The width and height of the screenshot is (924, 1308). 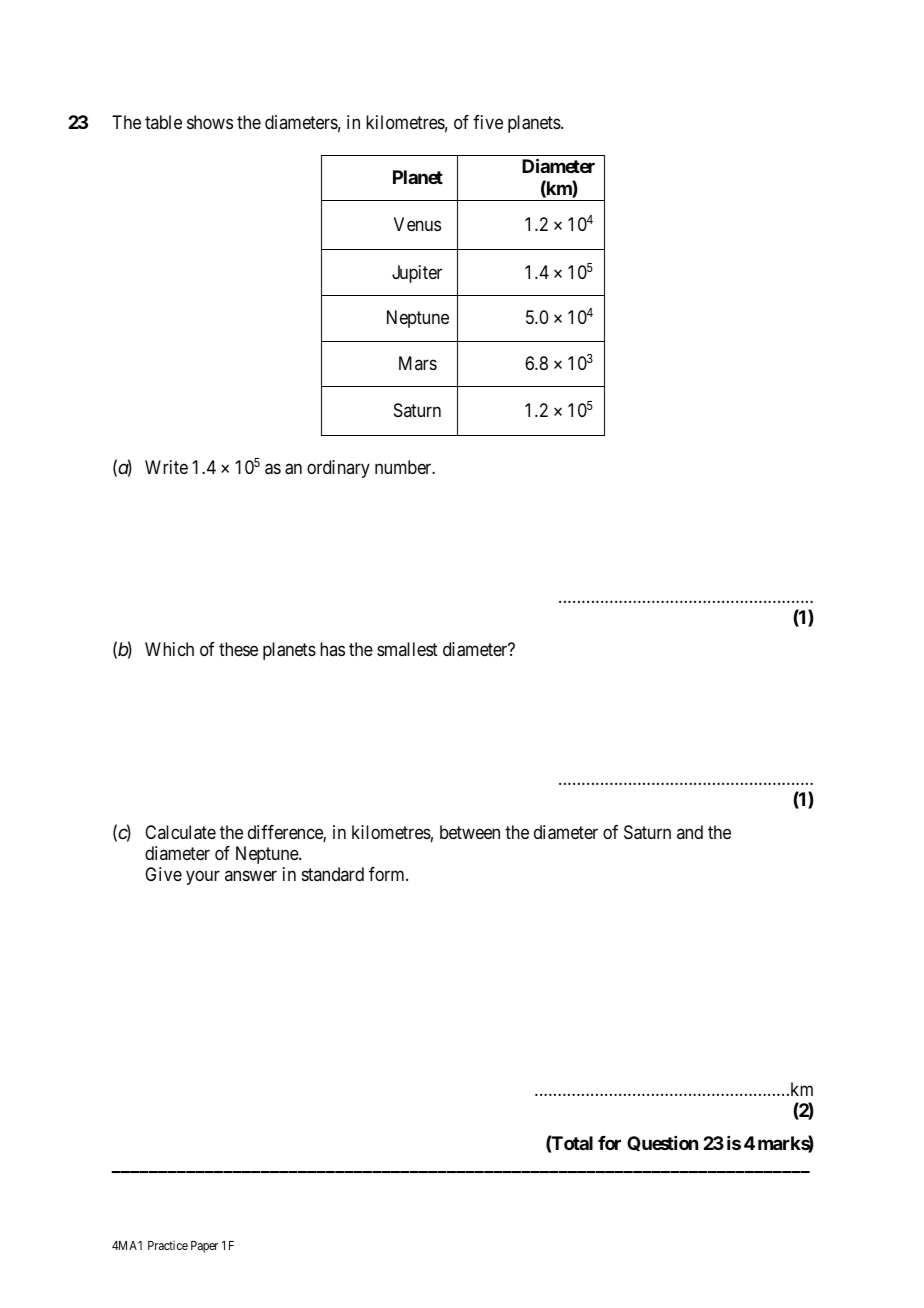 I want to click on form, so click(x=388, y=874).
